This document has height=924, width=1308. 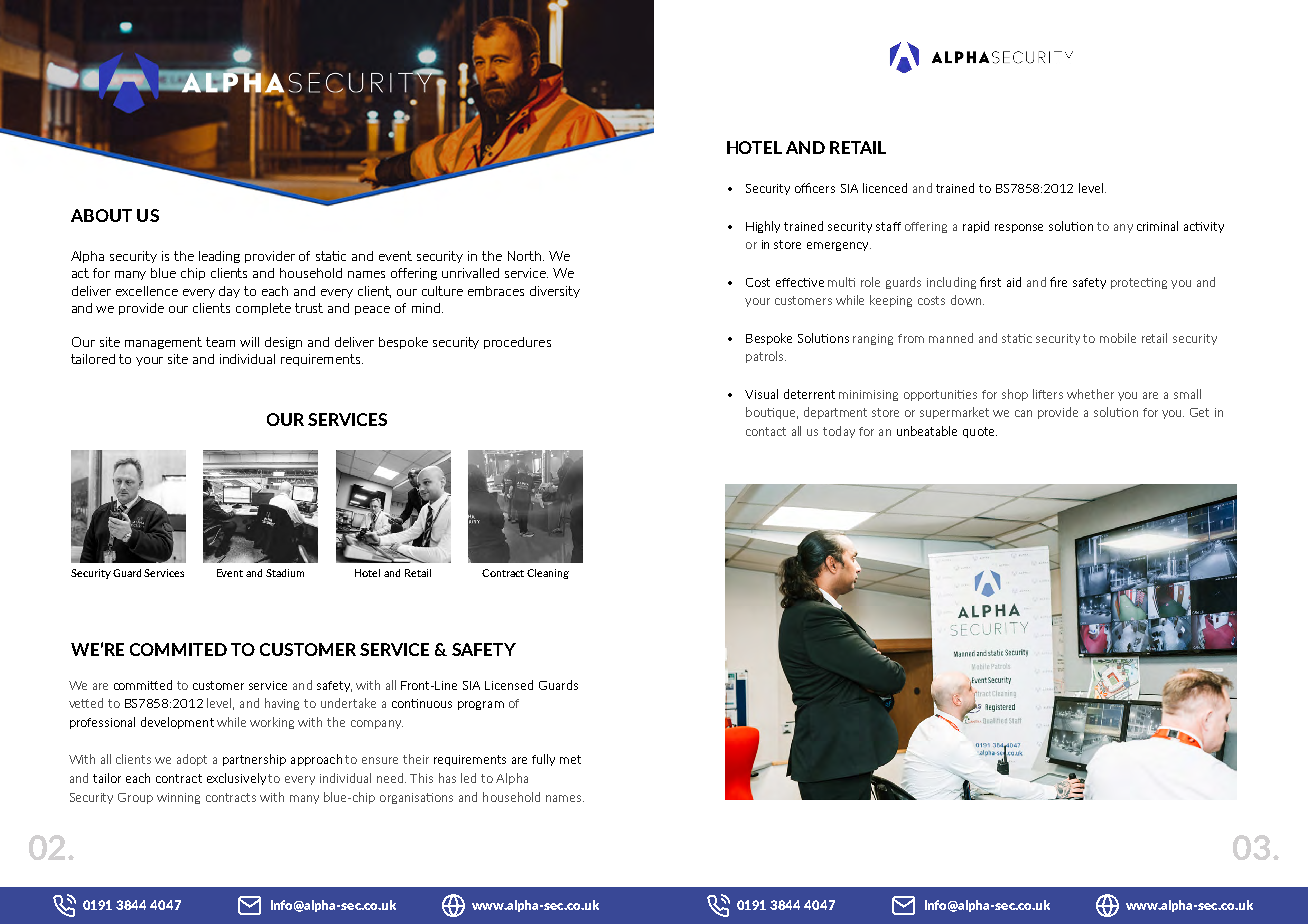 What do you see at coordinates (101, 215) in the document?
I see `ABOUT` at bounding box center [101, 215].
